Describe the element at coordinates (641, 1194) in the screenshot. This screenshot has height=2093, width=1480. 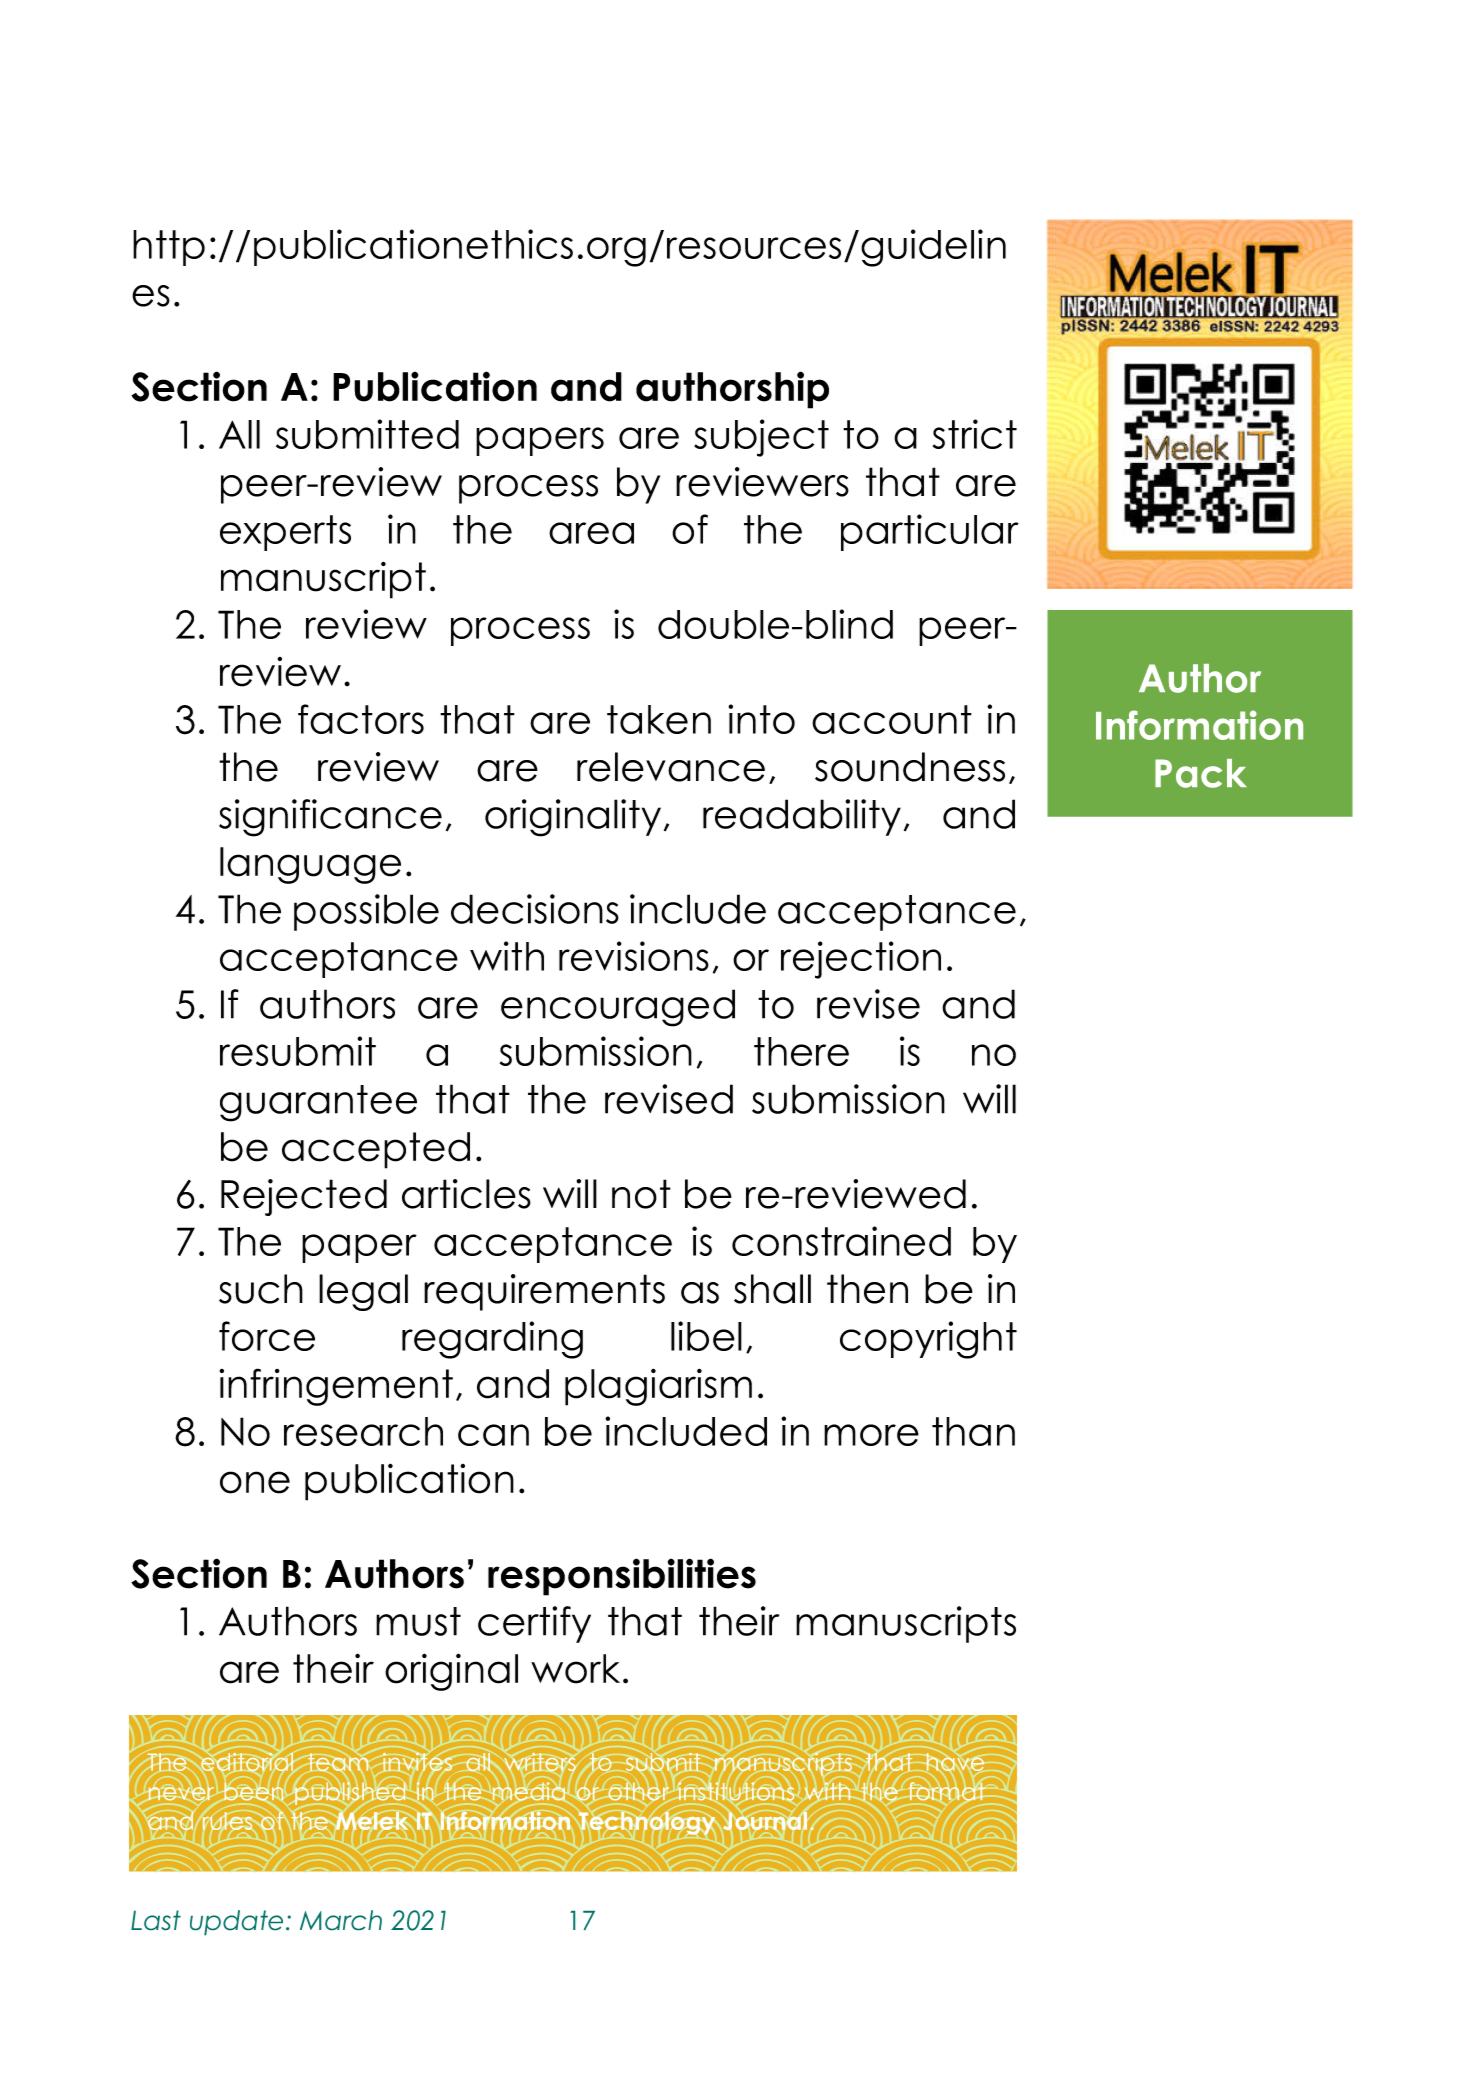
I see `not` at that location.
